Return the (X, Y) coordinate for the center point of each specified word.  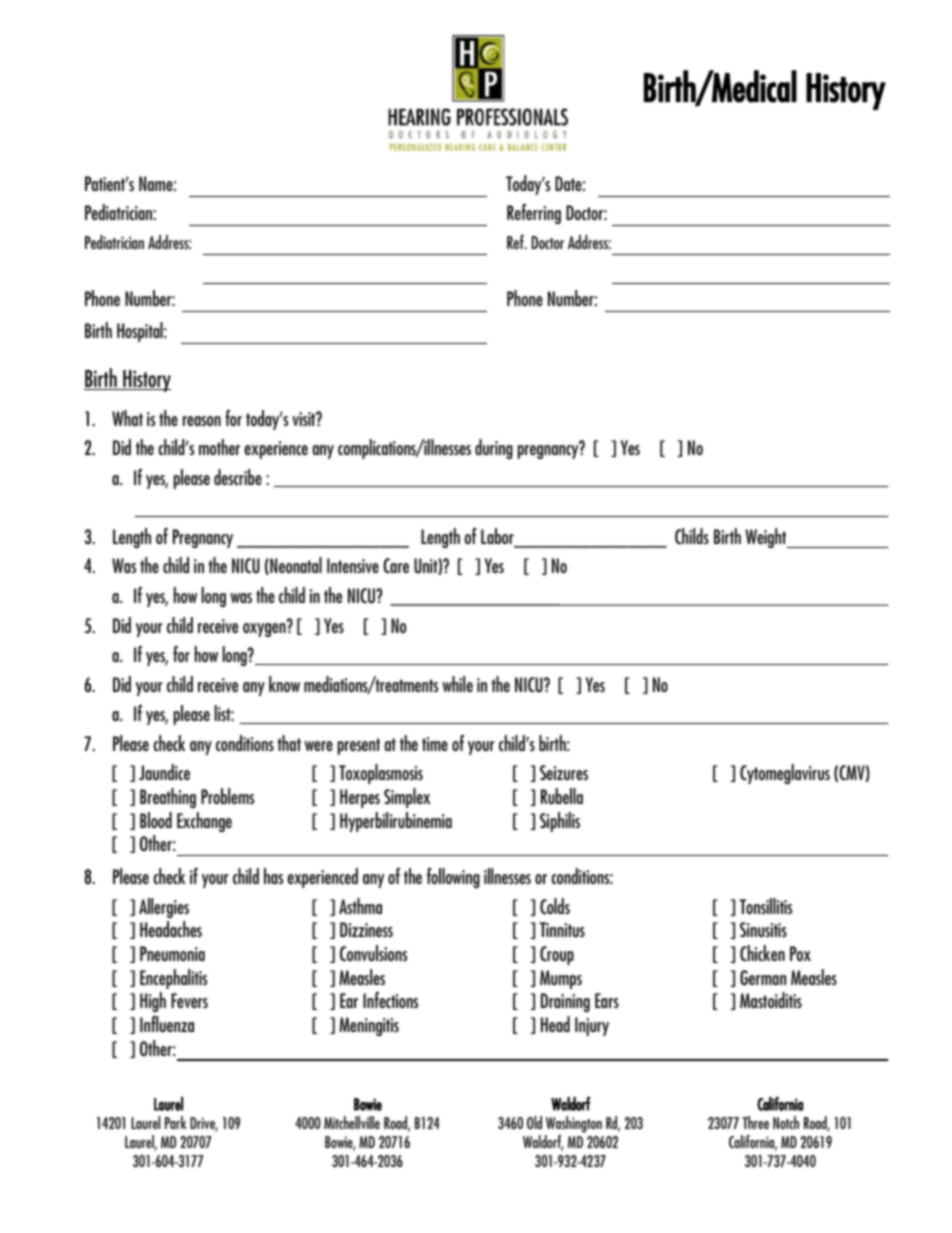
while (457, 684)
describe (238, 477)
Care (396, 565)
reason (202, 421)
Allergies (164, 908)
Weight (767, 538)
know (284, 684)
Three (755, 1122)
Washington (574, 1124)
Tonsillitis (765, 906)
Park (175, 1122)
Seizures (564, 772)
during (494, 449)
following (453, 878)
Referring (534, 214)
